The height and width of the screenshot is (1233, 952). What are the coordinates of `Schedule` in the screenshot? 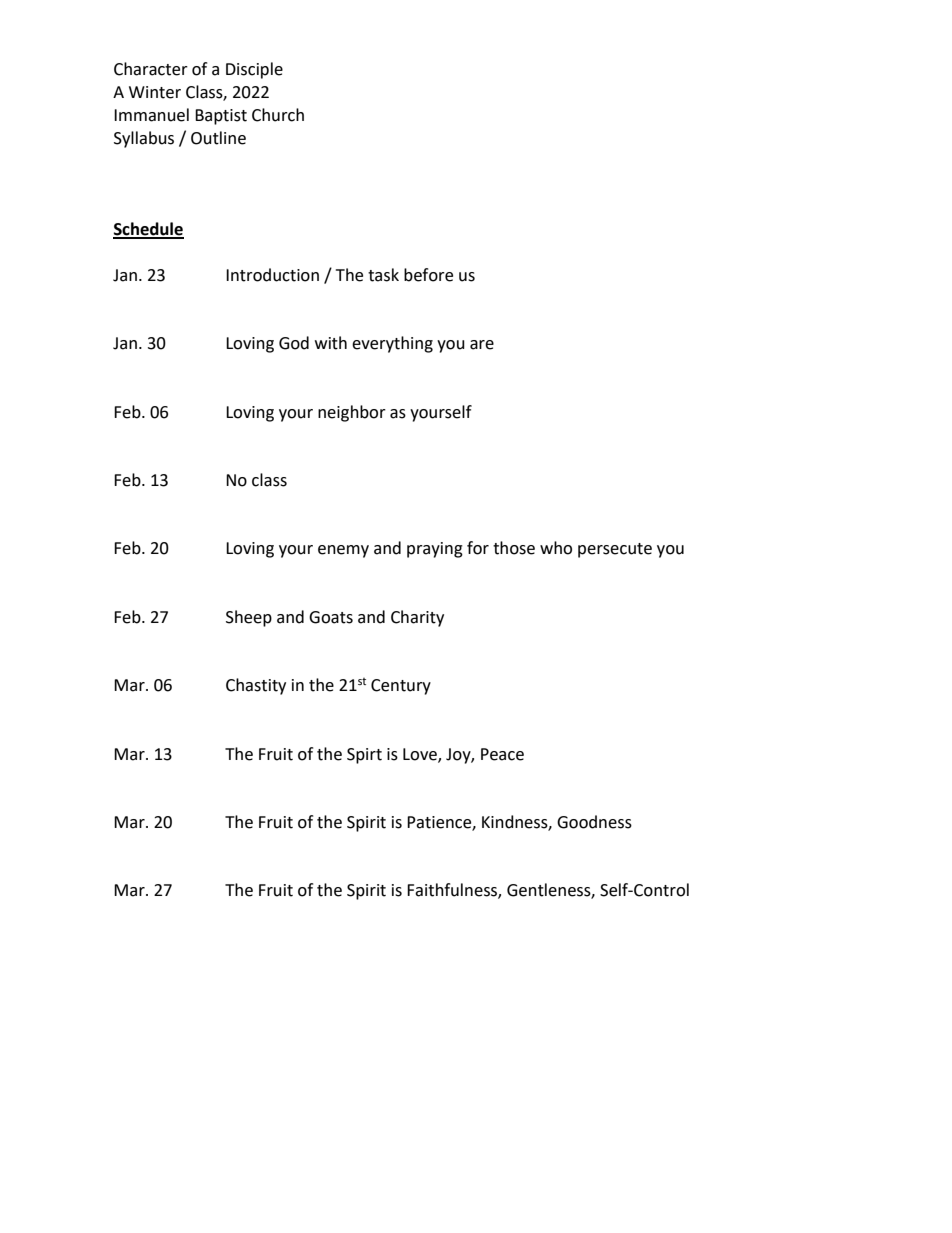 It's located at (148, 230).
